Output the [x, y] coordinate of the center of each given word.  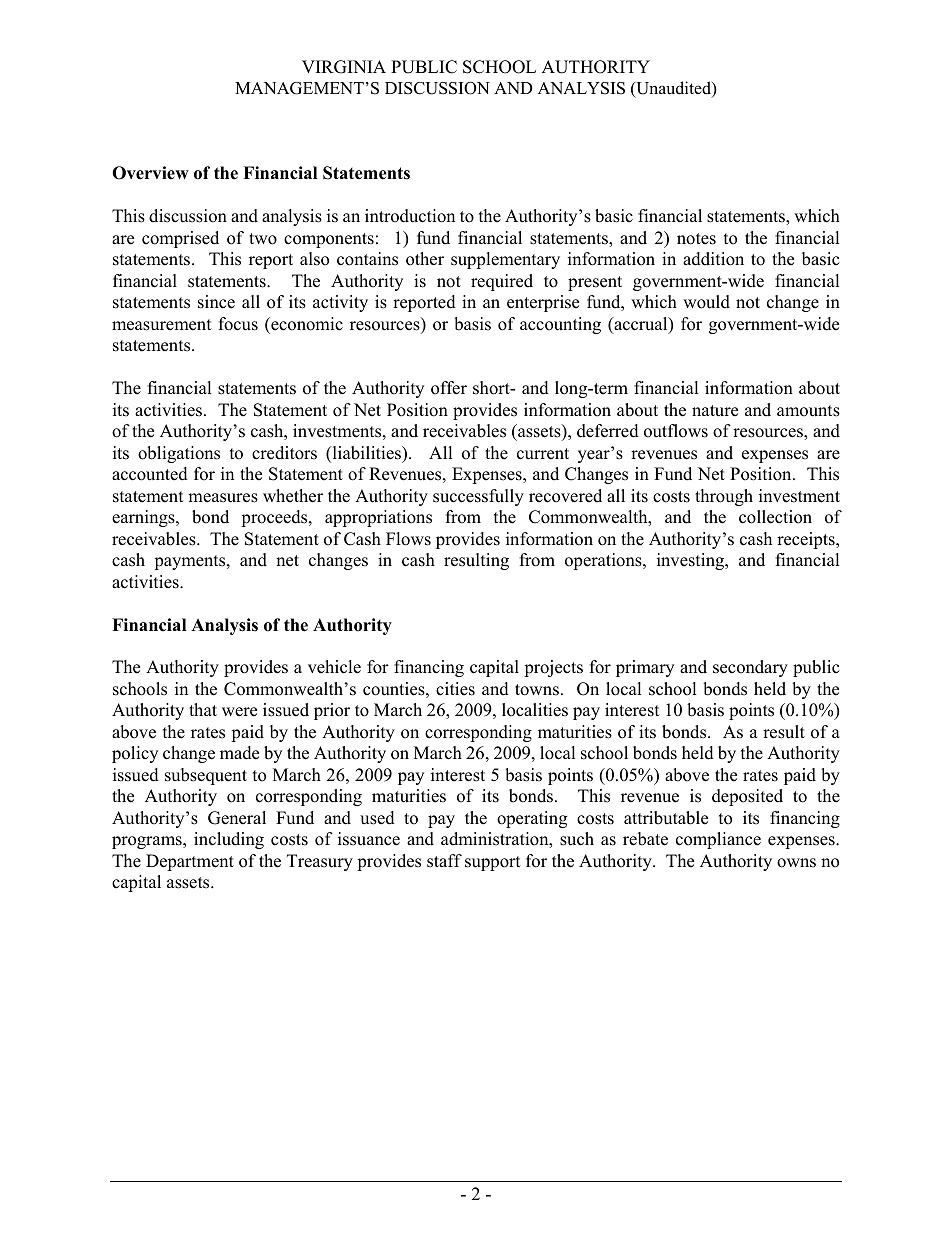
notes [696, 239]
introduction [410, 216]
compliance [718, 840]
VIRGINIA [344, 67]
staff [444, 861]
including [229, 840]
